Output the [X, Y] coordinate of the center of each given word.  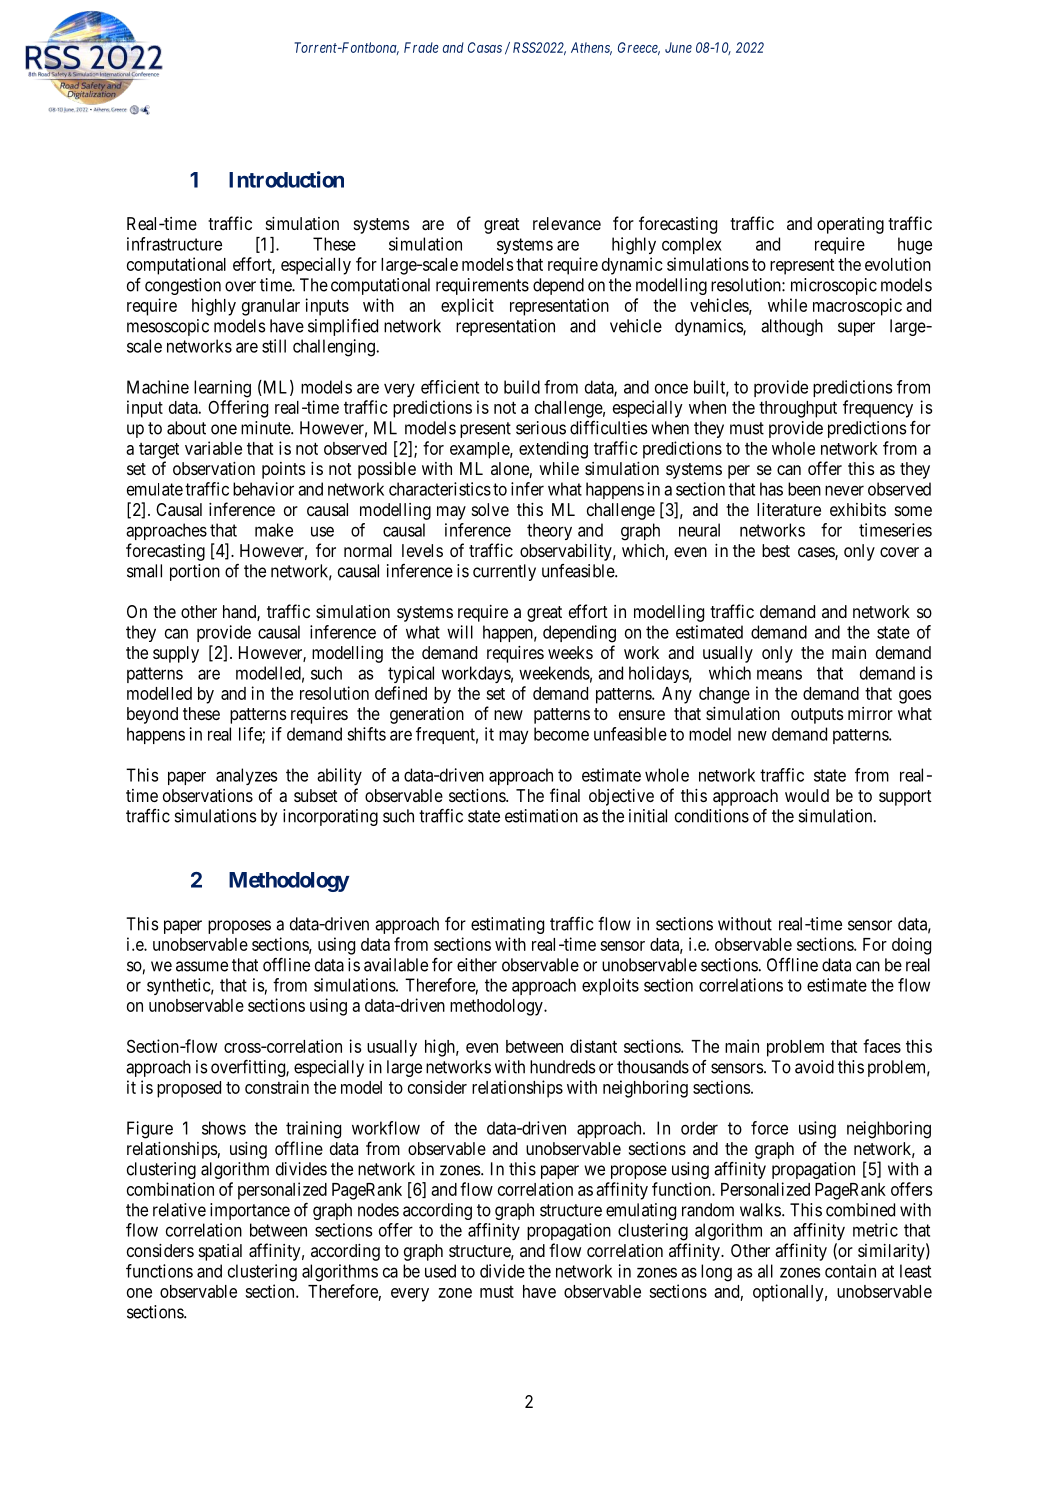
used [440, 1271]
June [678, 47]
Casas [485, 47]
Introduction [286, 179]
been [804, 489]
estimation [541, 816]
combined [860, 1210]
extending [553, 450]
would [807, 795]
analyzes [247, 776]
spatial [220, 1252]
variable [213, 448]
